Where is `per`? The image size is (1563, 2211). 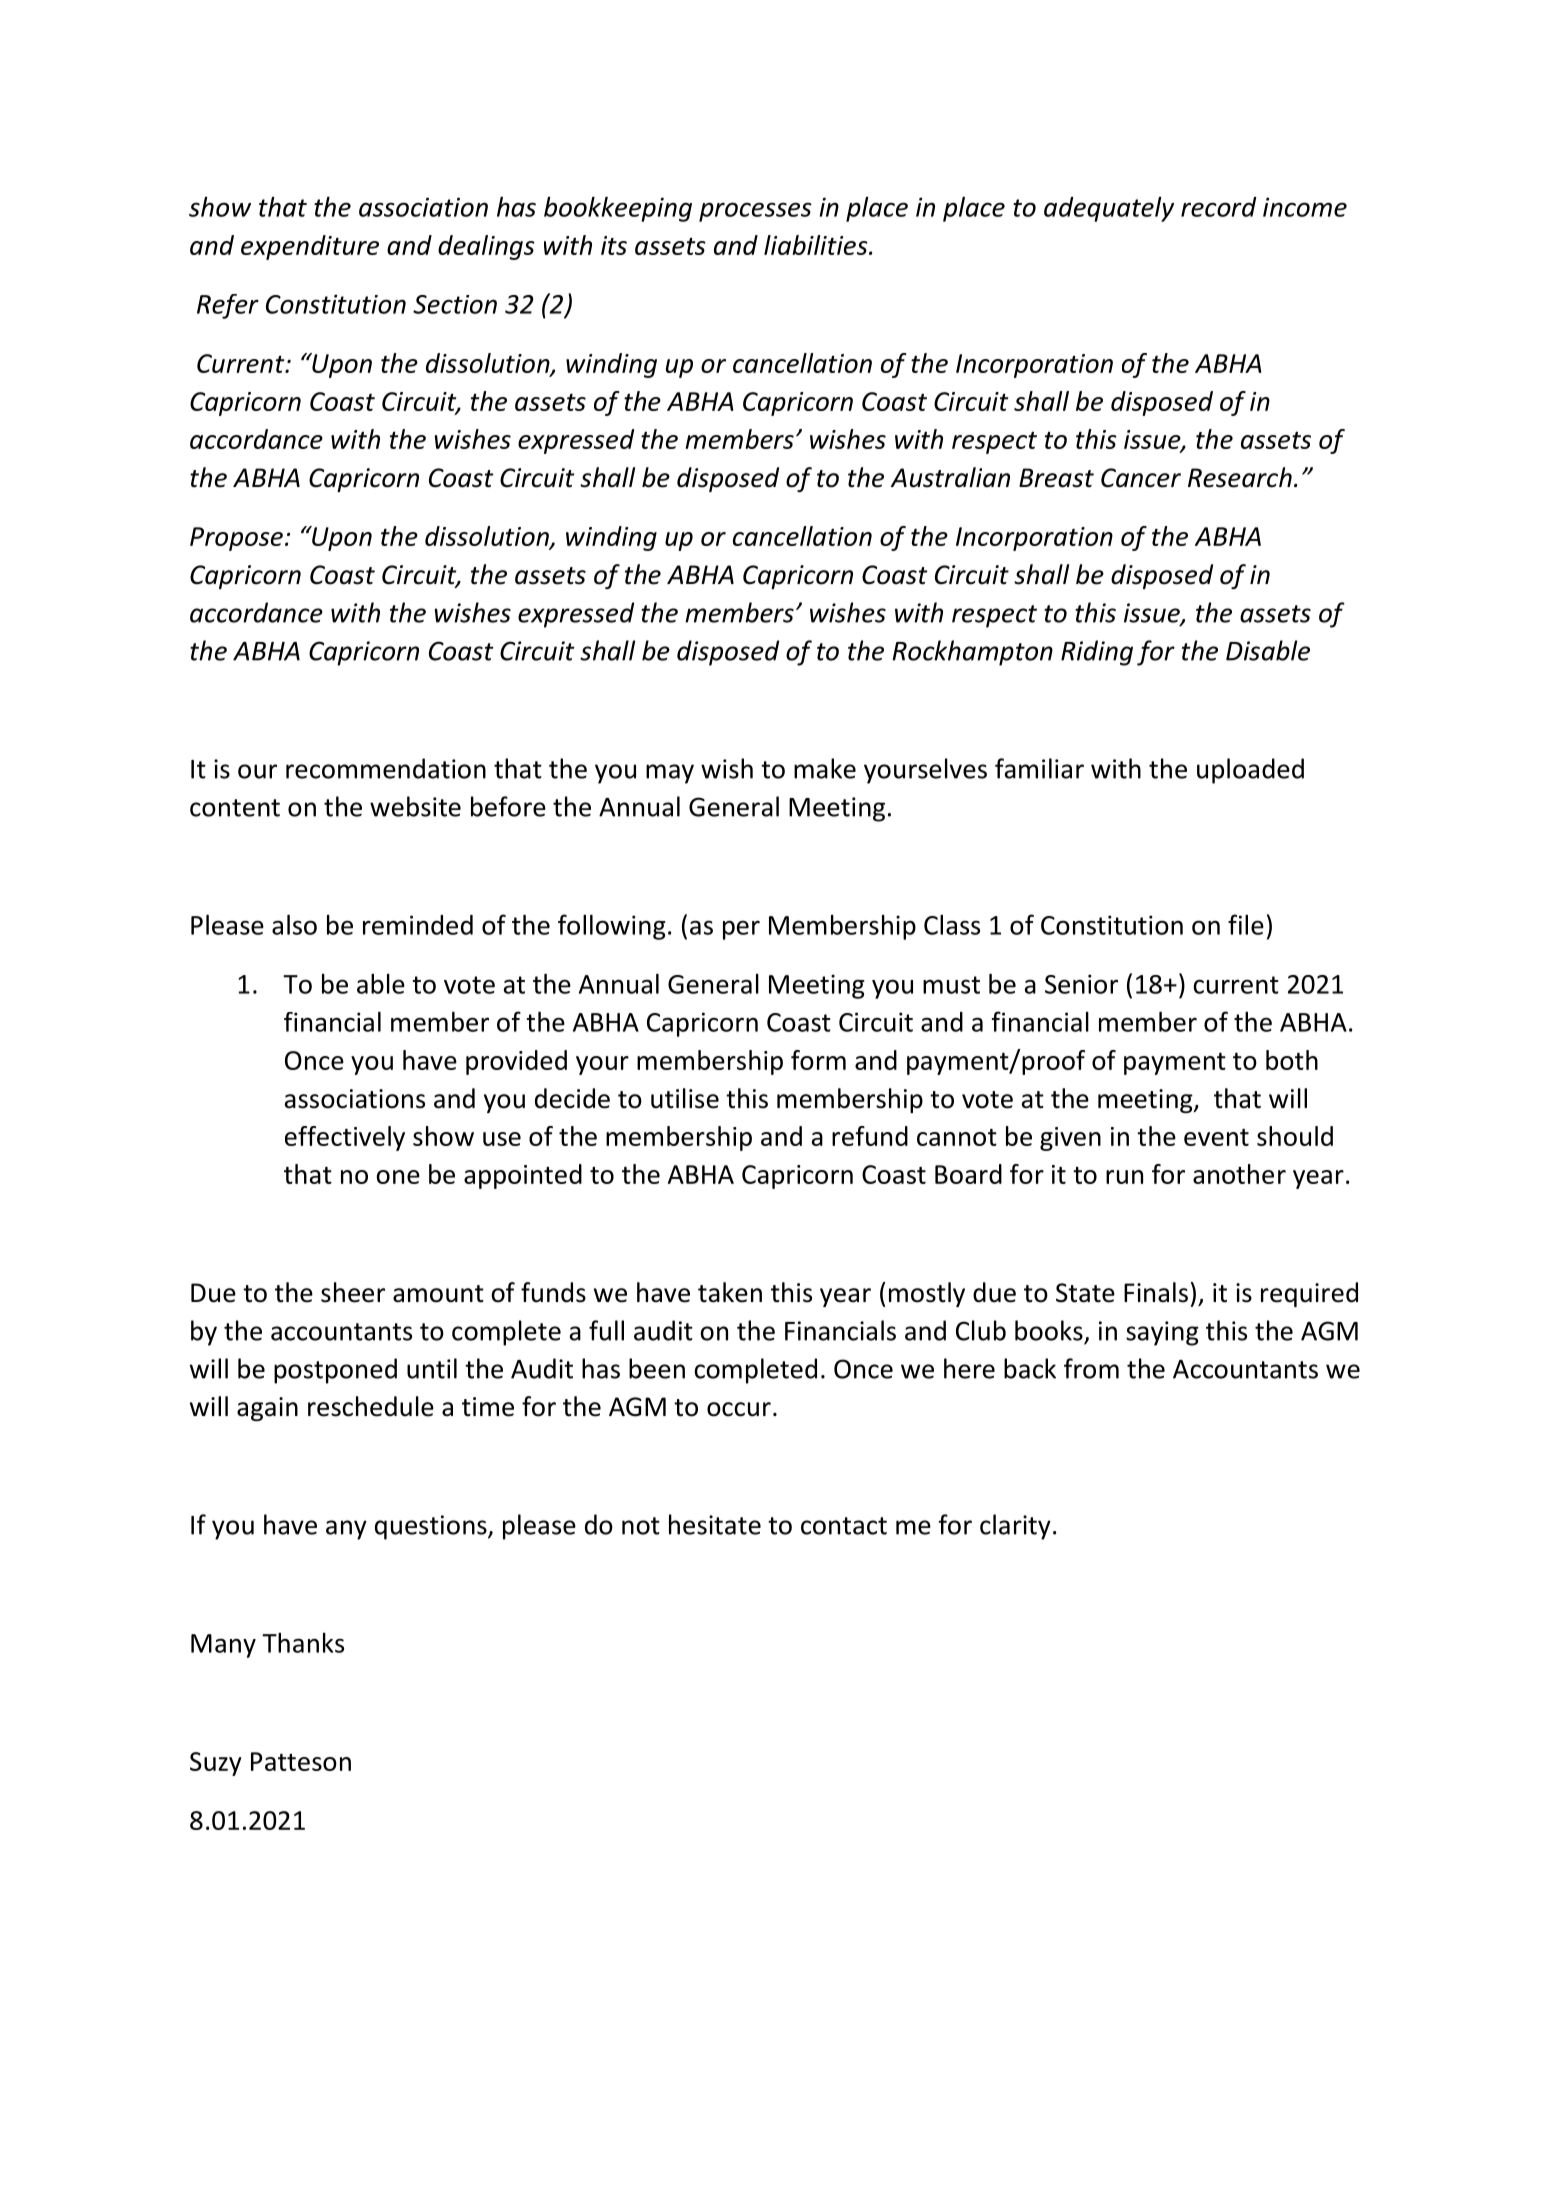 per is located at coordinates (741, 930).
